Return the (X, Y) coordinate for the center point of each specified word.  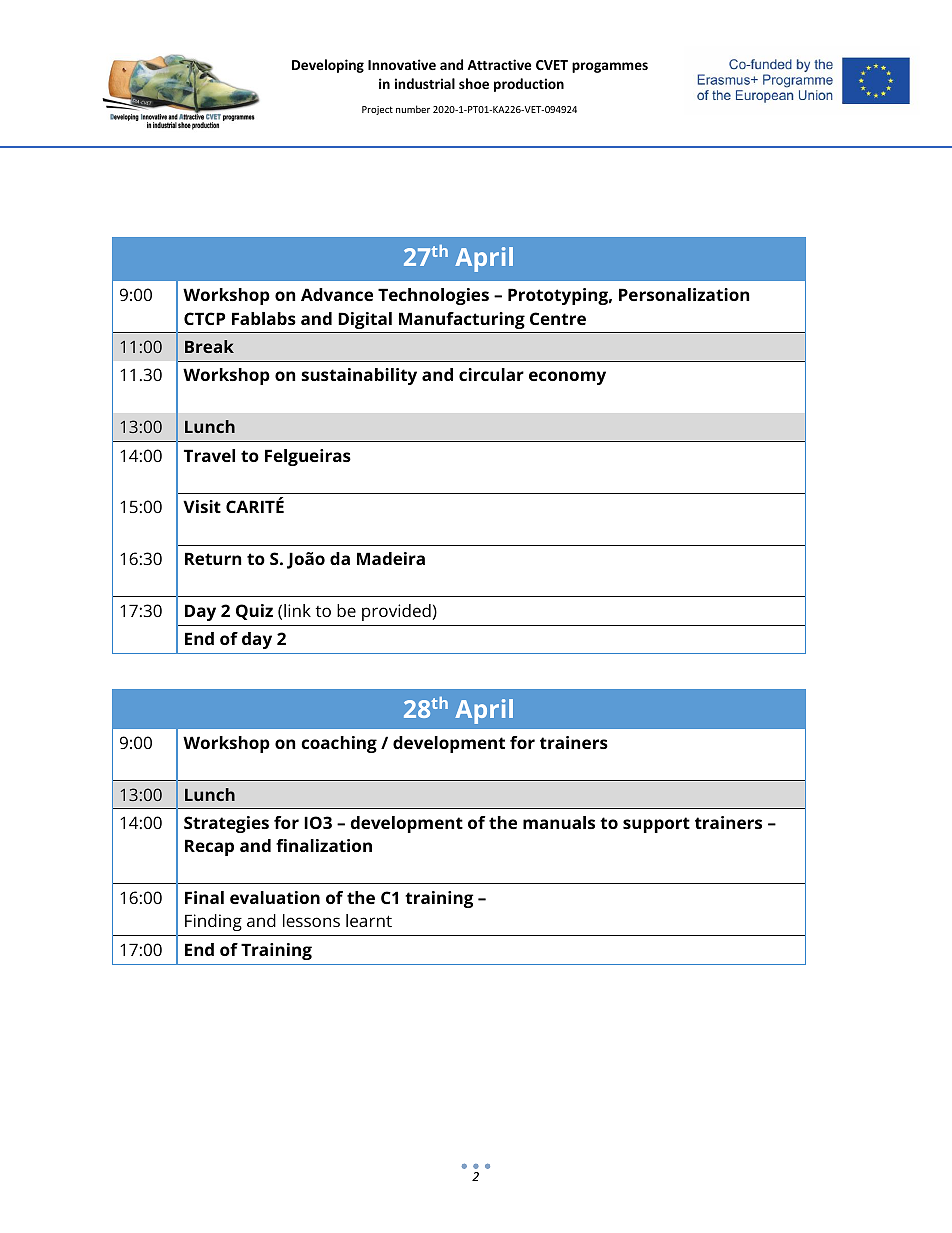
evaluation (275, 897)
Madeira (391, 558)
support (656, 825)
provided (396, 612)
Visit (202, 506)
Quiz (254, 612)
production (529, 85)
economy (567, 378)
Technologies (433, 296)
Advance (337, 294)
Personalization (684, 294)
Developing (328, 66)
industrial (425, 83)
